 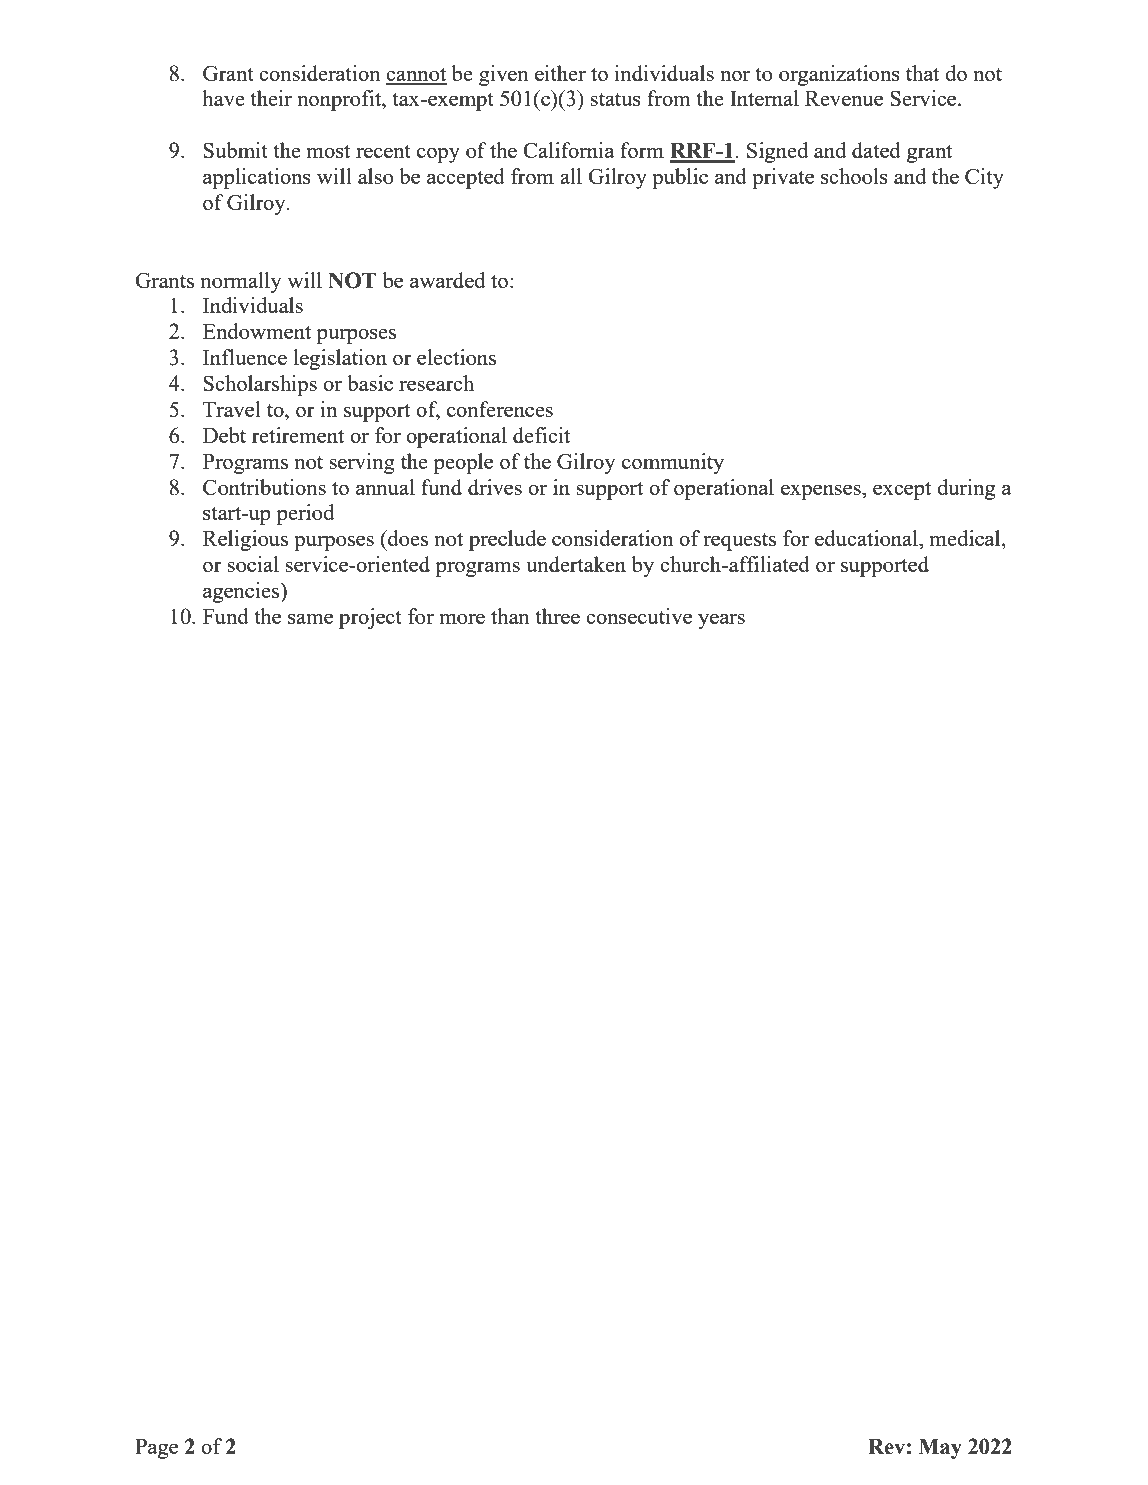 I want to click on their, so click(x=271, y=98).
